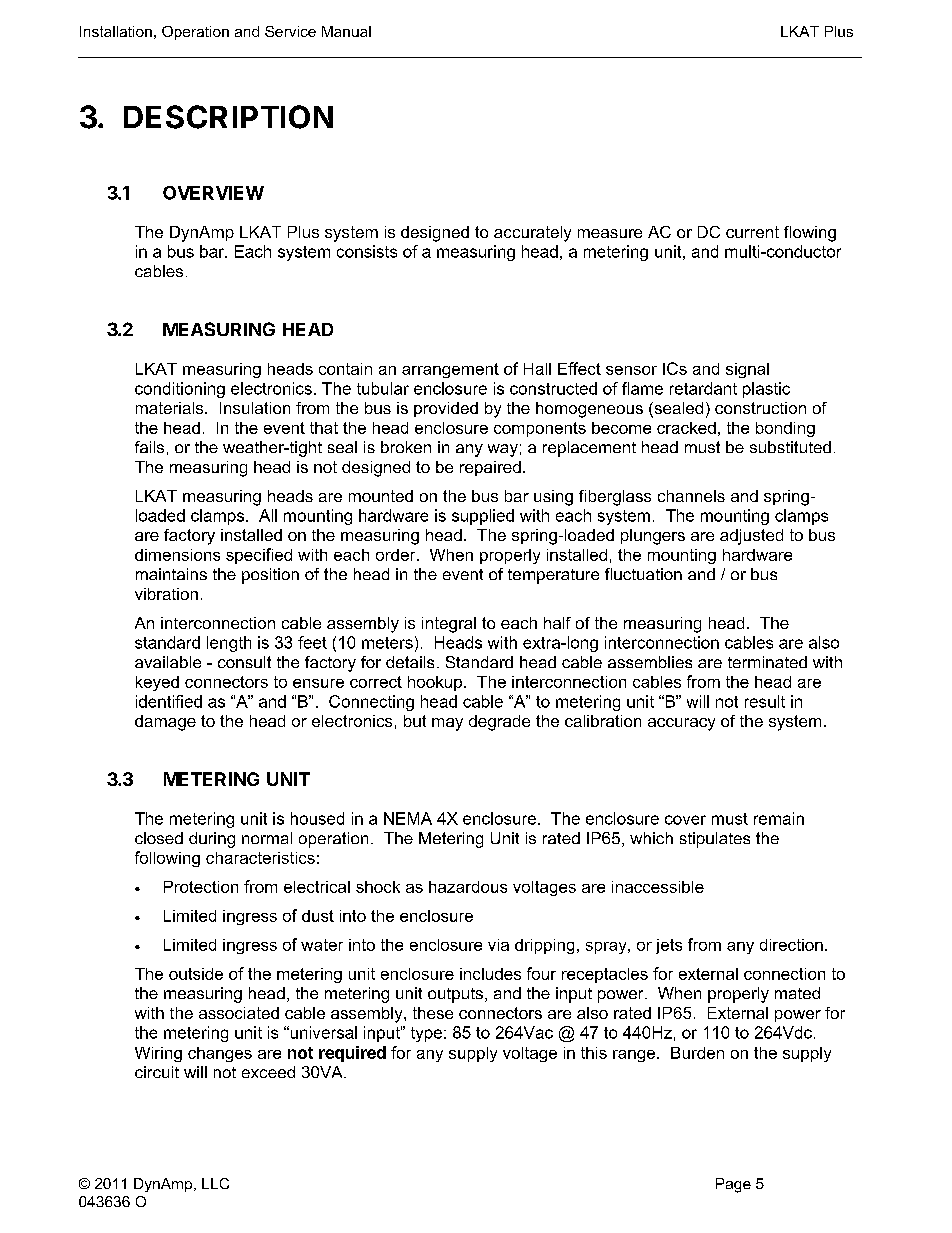 Image resolution: width=952 pixels, height=1233 pixels. What do you see at coordinates (686, 428) in the screenshot?
I see `cracked` at bounding box center [686, 428].
